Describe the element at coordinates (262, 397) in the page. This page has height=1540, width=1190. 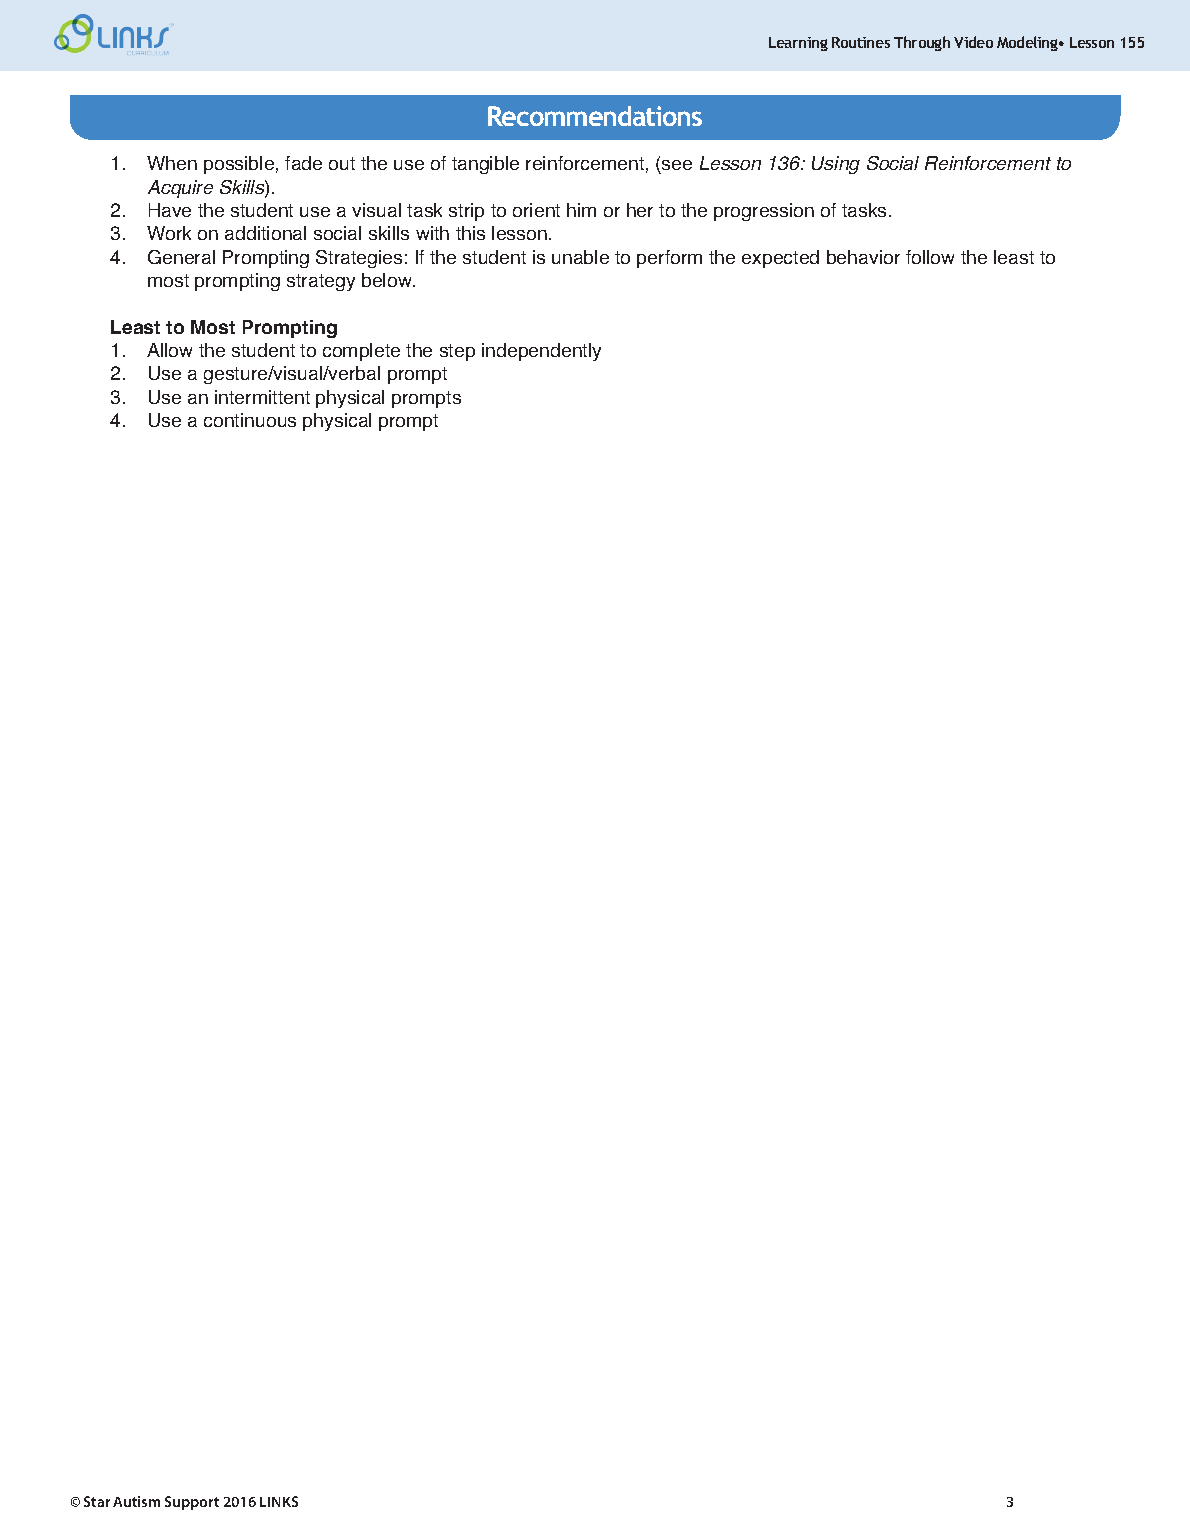
I see `intermittent` at that location.
